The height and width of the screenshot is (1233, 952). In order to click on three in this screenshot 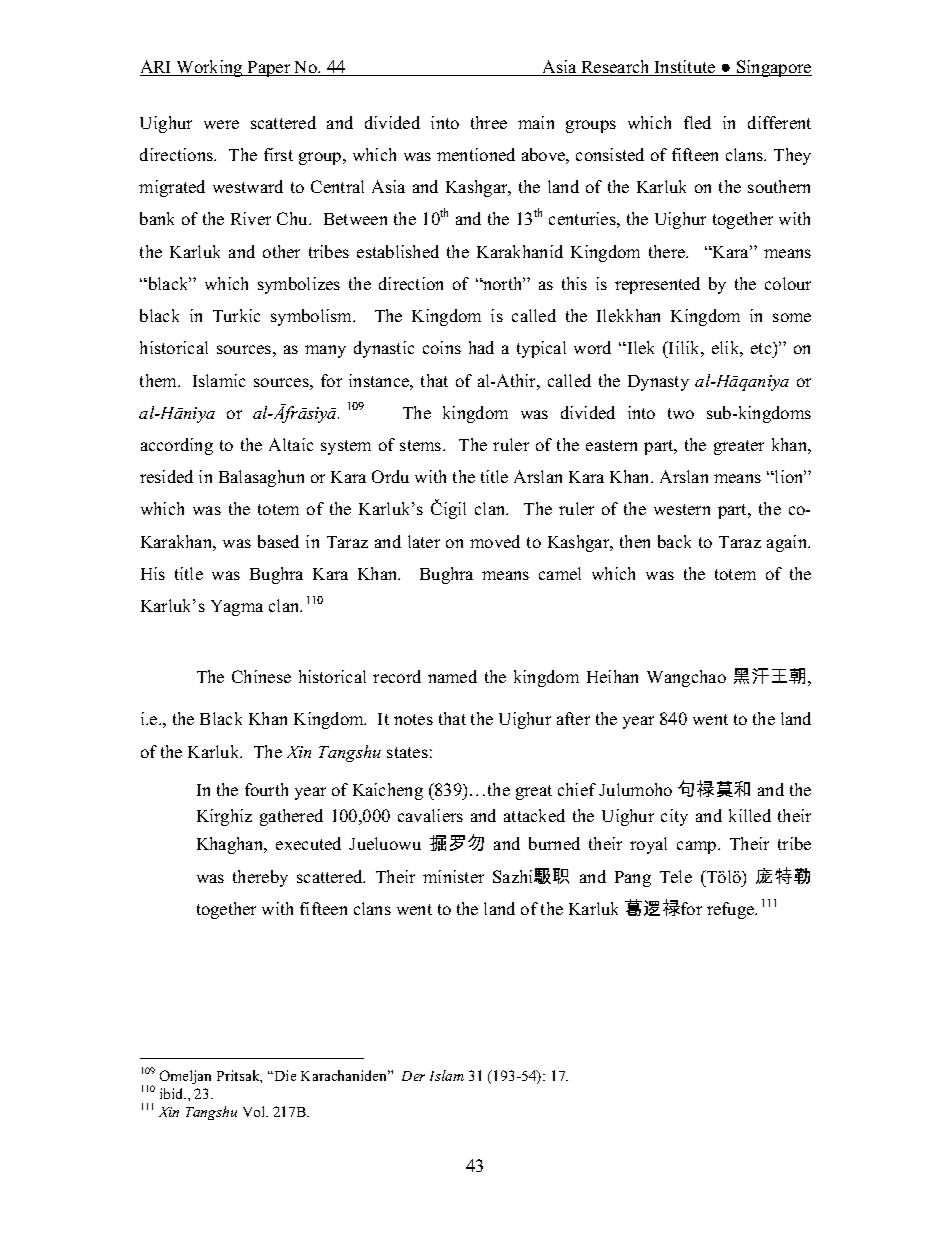, I will do `click(489, 122)`.
